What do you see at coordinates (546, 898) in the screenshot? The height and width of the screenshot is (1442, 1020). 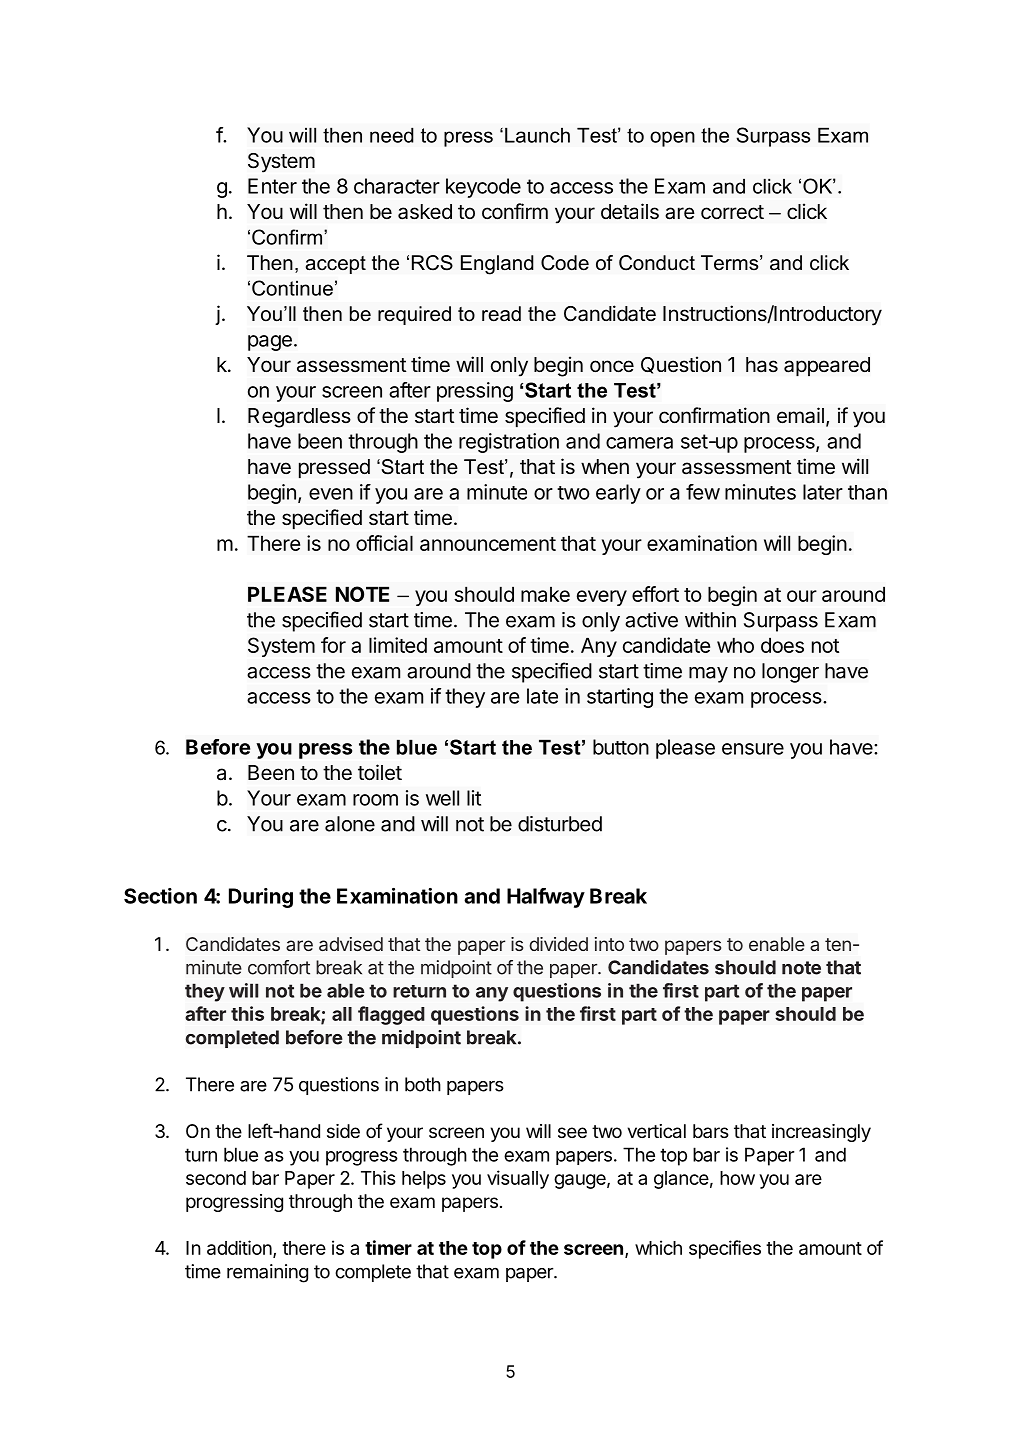 I see `Halfway` at bounding box center [546, 898].
